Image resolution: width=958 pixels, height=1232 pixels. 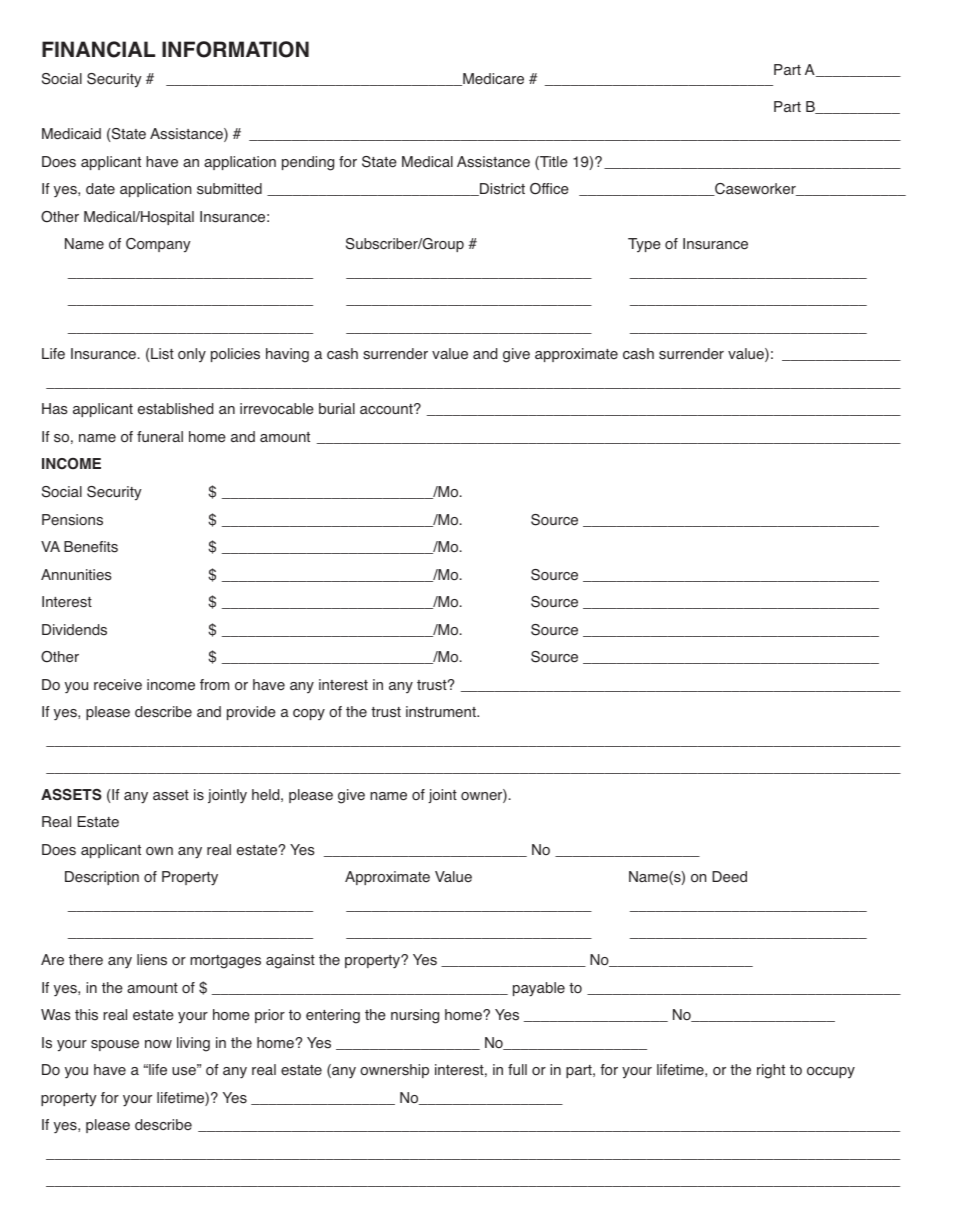 What do you see at coordinates (308, 163) in the document?
I see `pending` at bounding box center [308, 163].
